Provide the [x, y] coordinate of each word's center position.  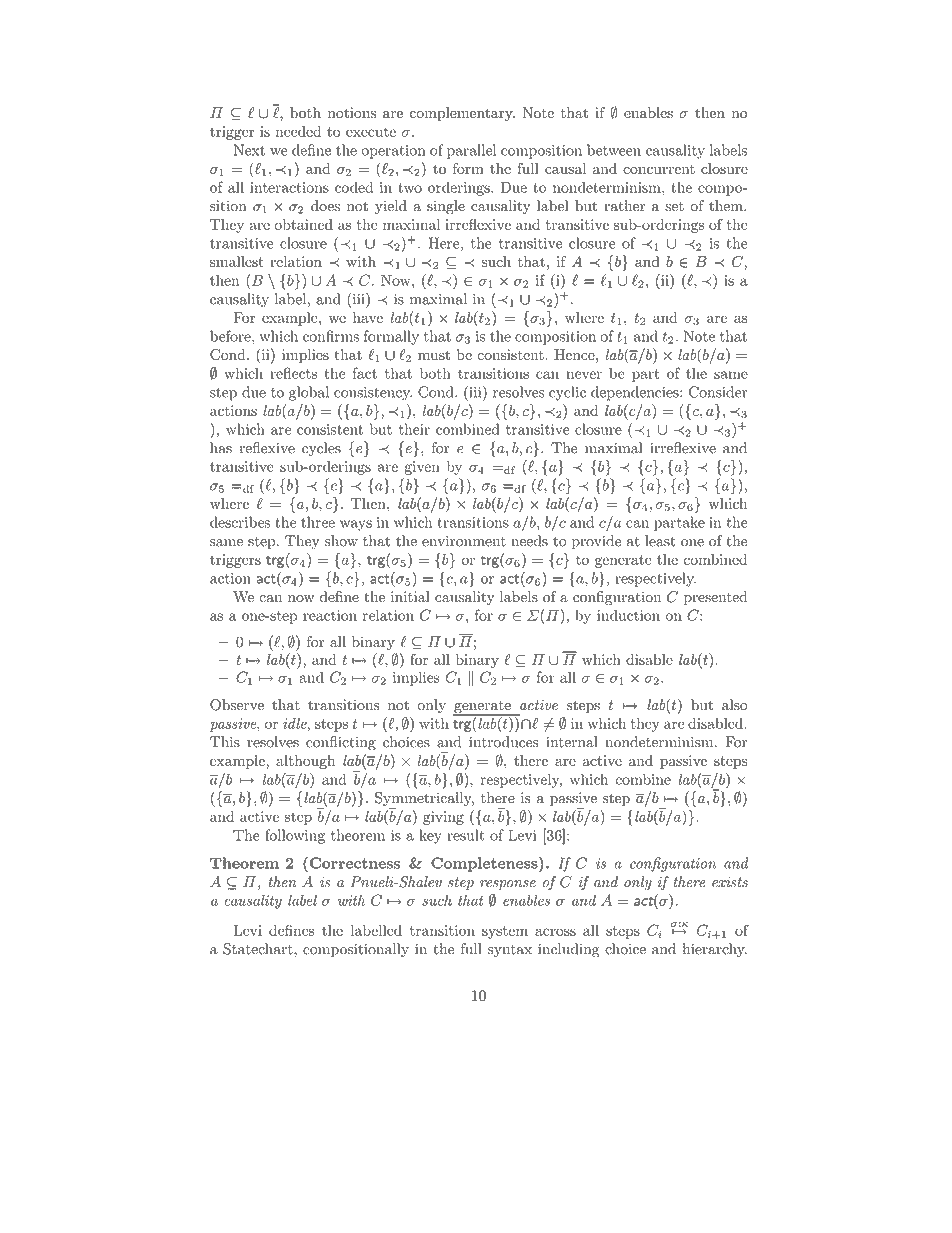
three [318, 522]
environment [464, 541]
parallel [471, 151]
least [660, 541]
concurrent [659, 169]
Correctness [353, 863]
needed [298, 131]
